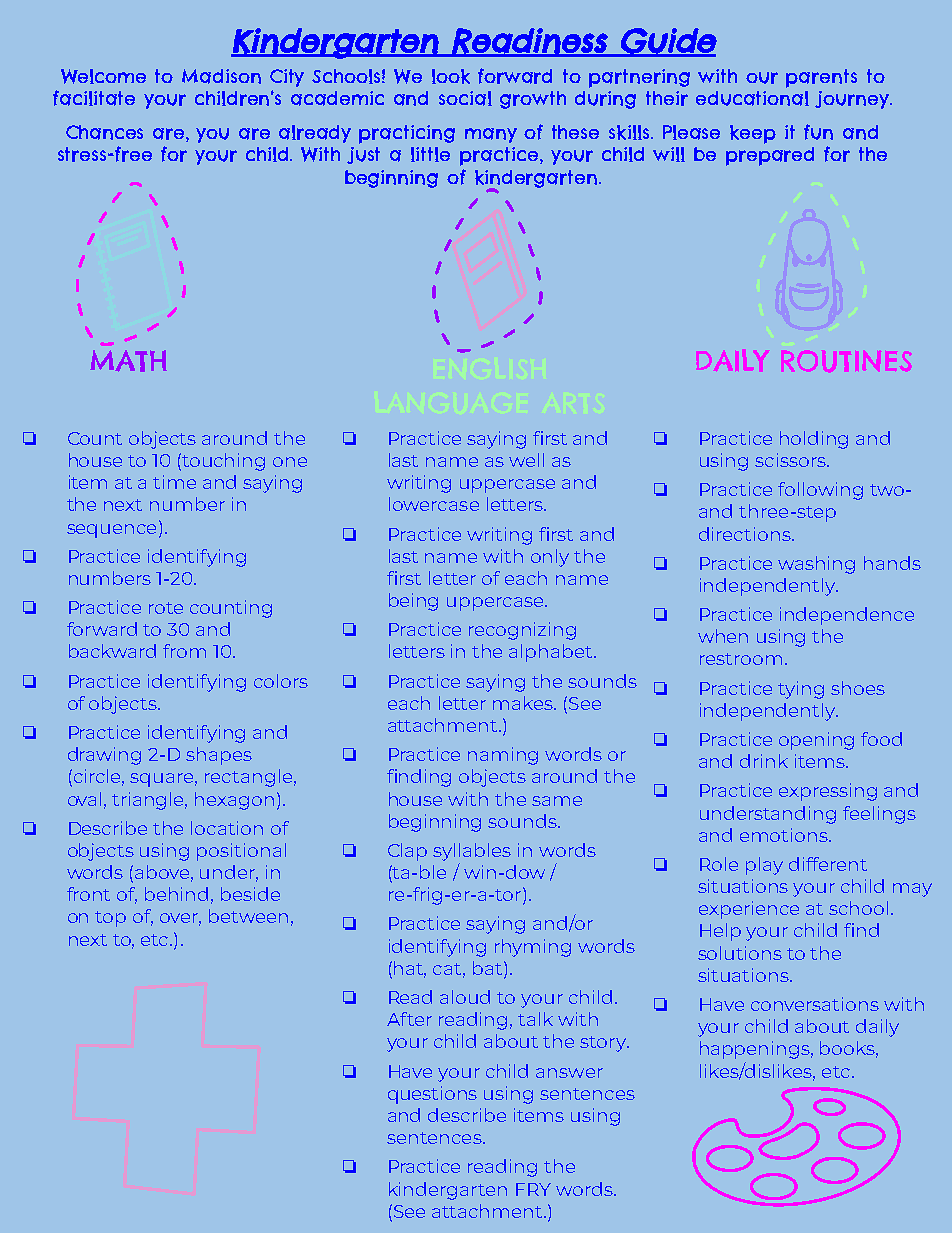  Describe the element at coordinates (219, 756) in the document. I see `shapes` at that location.
